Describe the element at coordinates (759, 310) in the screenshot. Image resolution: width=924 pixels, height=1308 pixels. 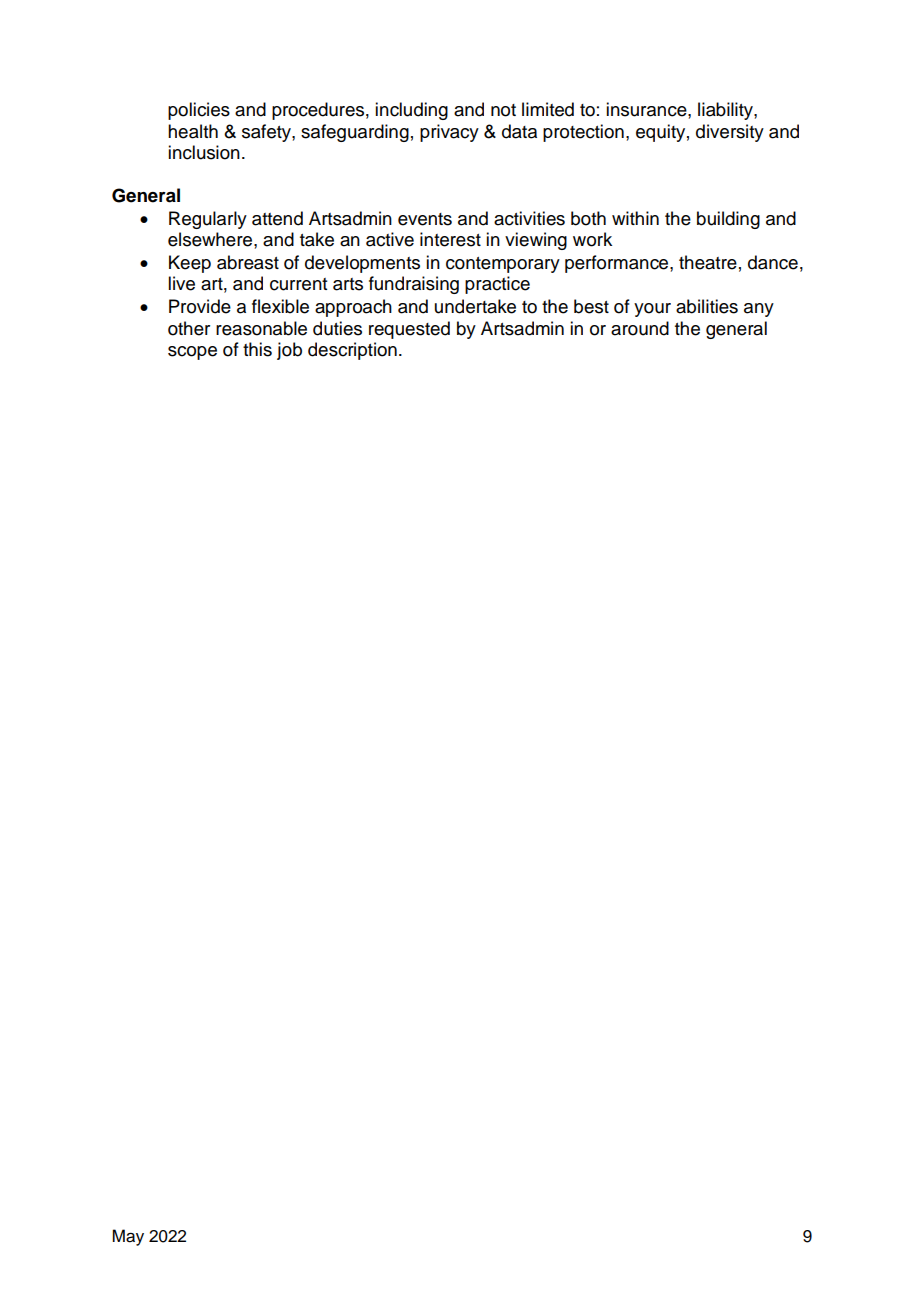
I see `any` at that location.
